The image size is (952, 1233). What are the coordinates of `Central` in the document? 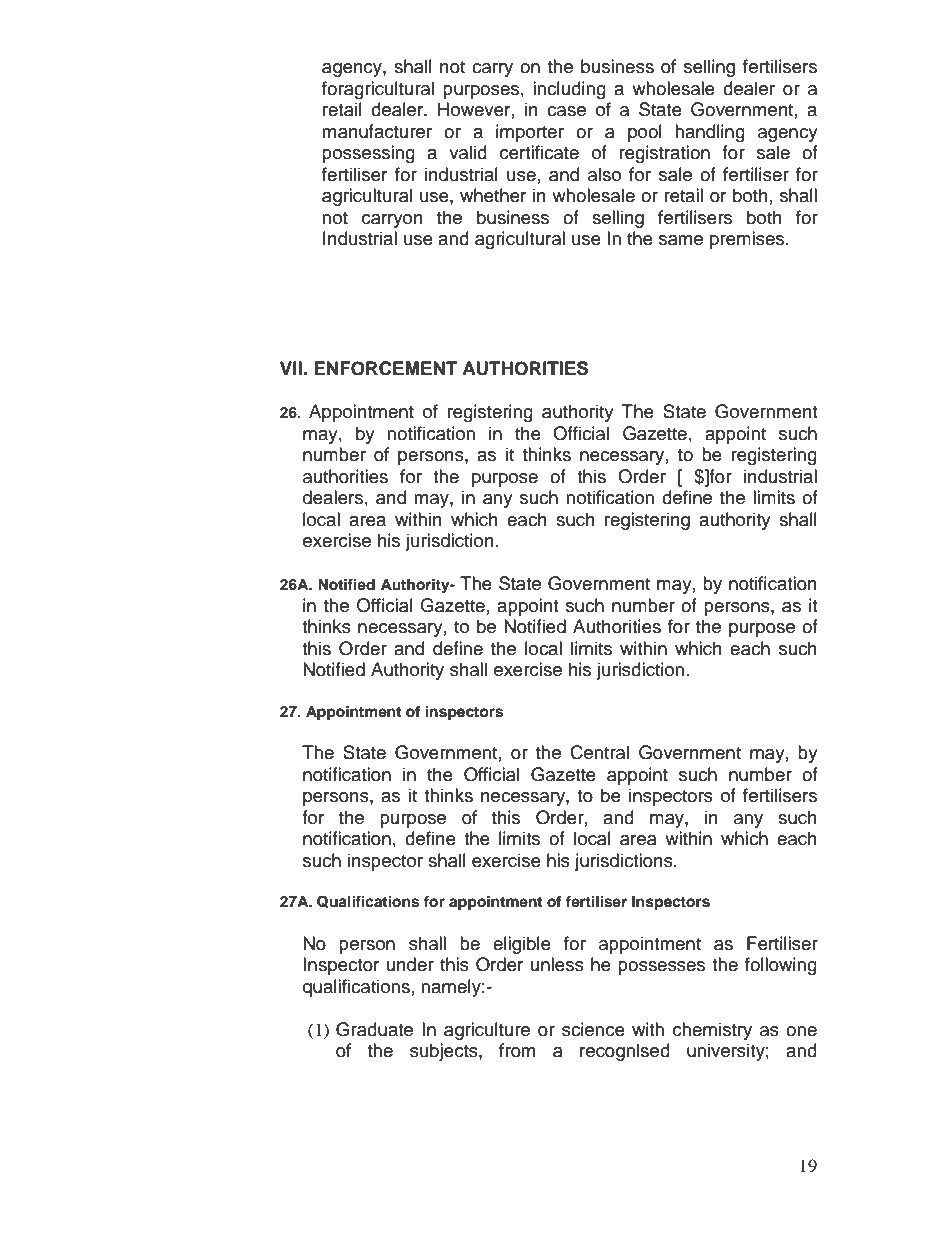 It's located at (599, 752).
